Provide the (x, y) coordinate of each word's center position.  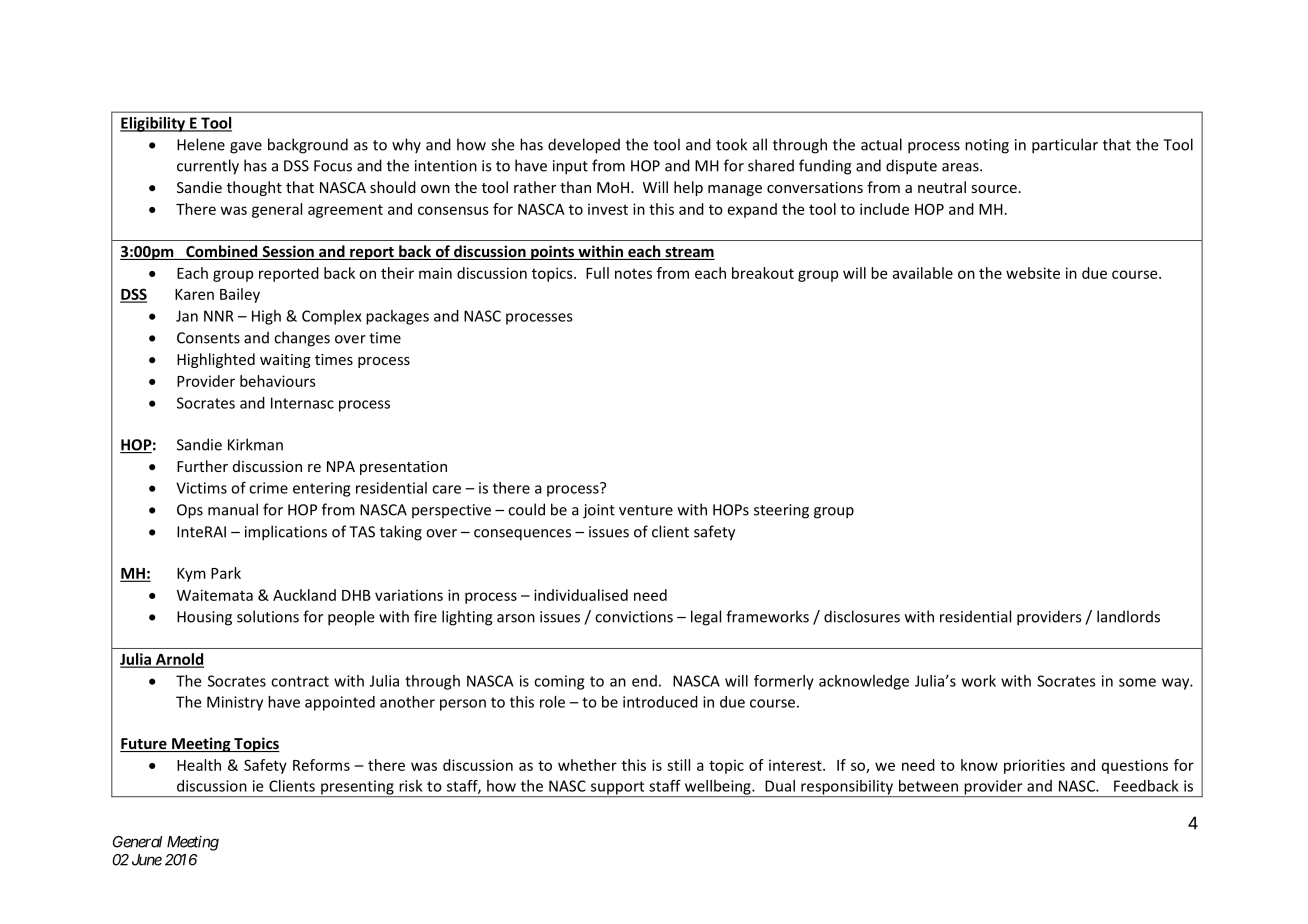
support (617, 789)
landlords (1128, 616)
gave (246, 148)
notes (633, 274)
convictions (634, 617)
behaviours (278, 381)
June (147, 860)
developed (584, 146)
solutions (268, 616)
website (1033, 273)
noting (987, 146)
